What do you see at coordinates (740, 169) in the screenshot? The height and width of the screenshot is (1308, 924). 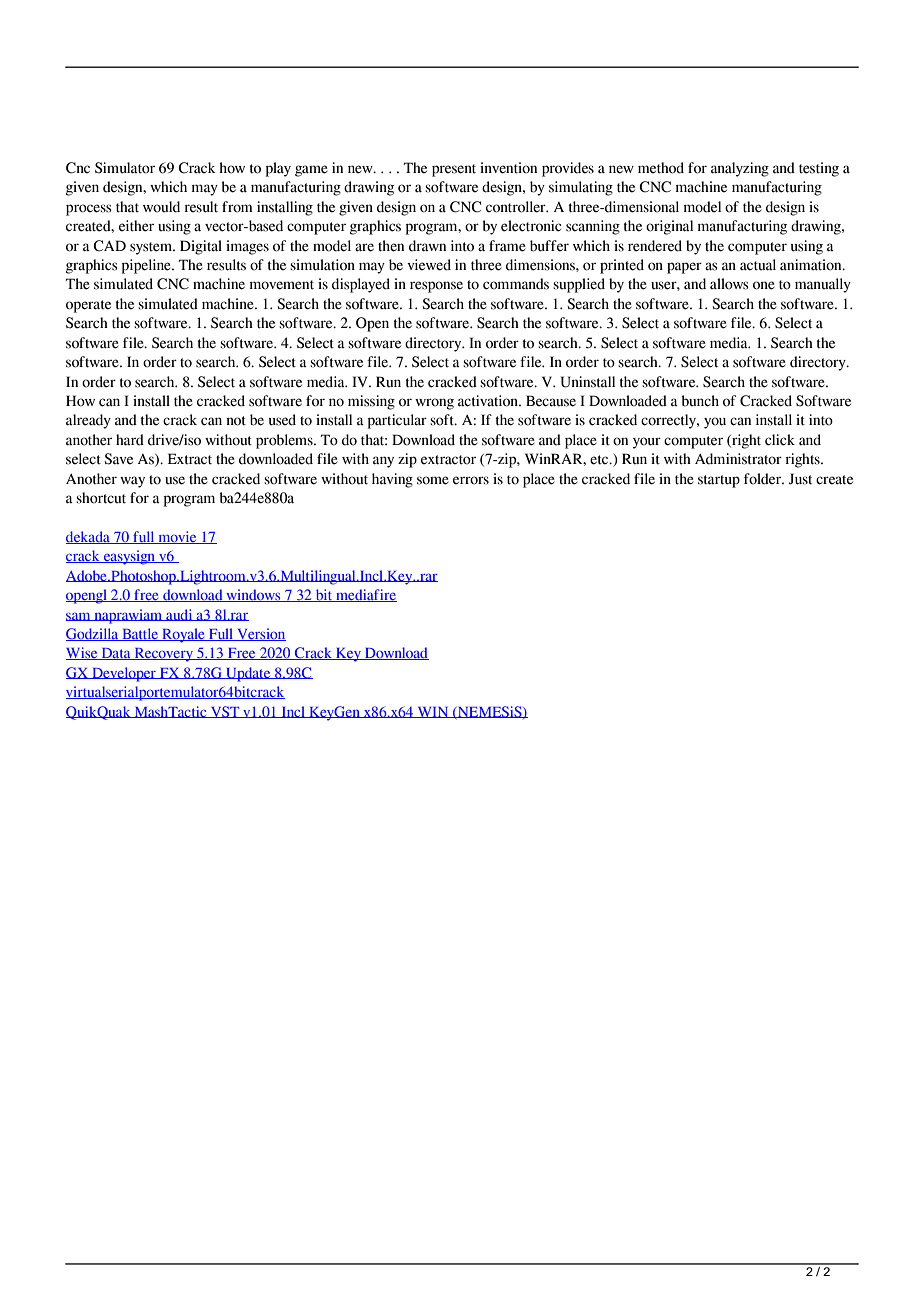 I see `analyzing` at bounding box center [740, 169].
